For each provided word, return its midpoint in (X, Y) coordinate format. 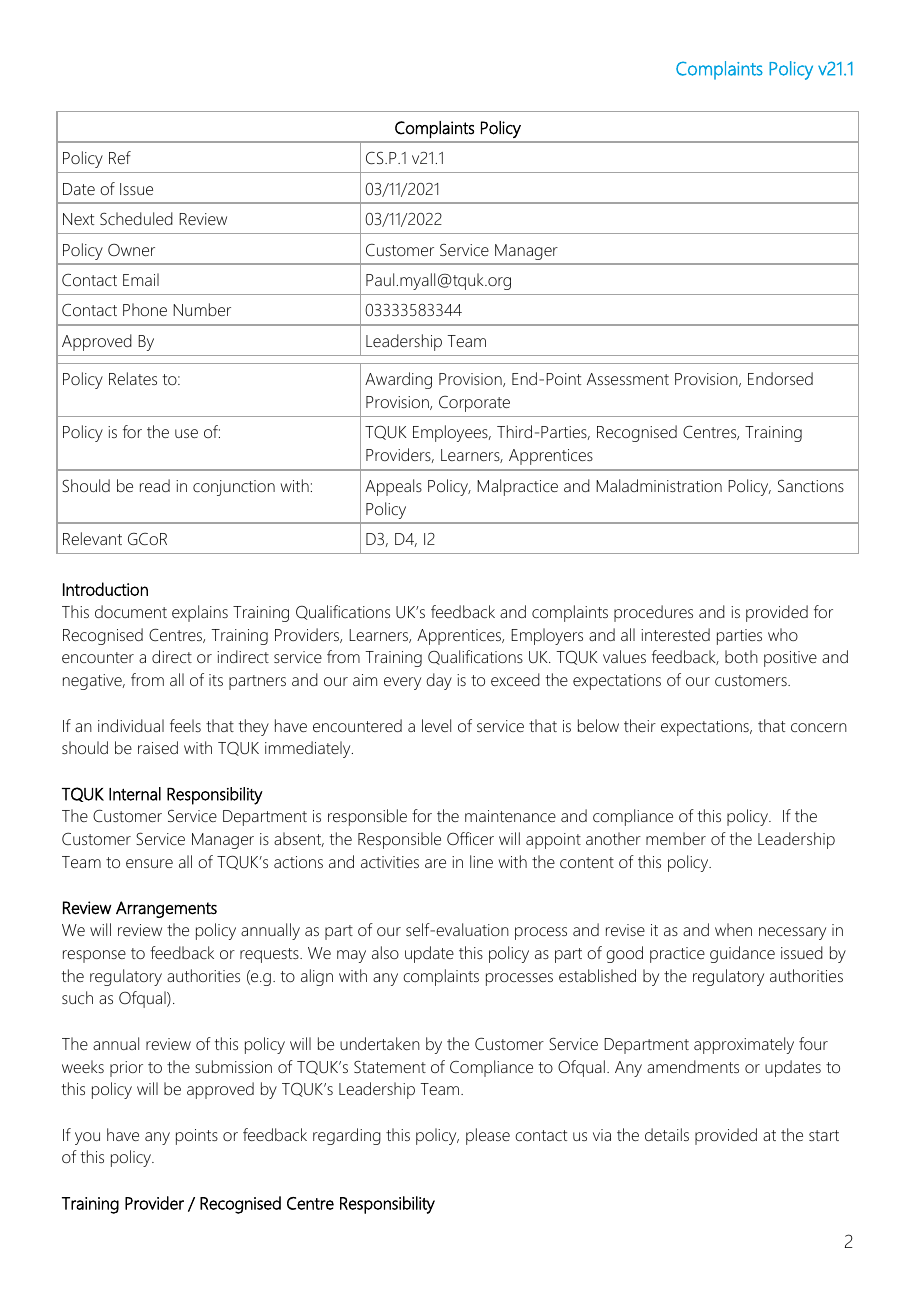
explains (200, 613)
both (741, 656)
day (439, 681)
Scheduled (136, 218)
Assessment (628, 379)
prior (126, 1069)
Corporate (474, 404)
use (186, 433)
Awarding (398, 380)
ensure (149, 863)
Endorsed (780, 378)
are (435, 863)
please (488, 1136)
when (733, 929)
